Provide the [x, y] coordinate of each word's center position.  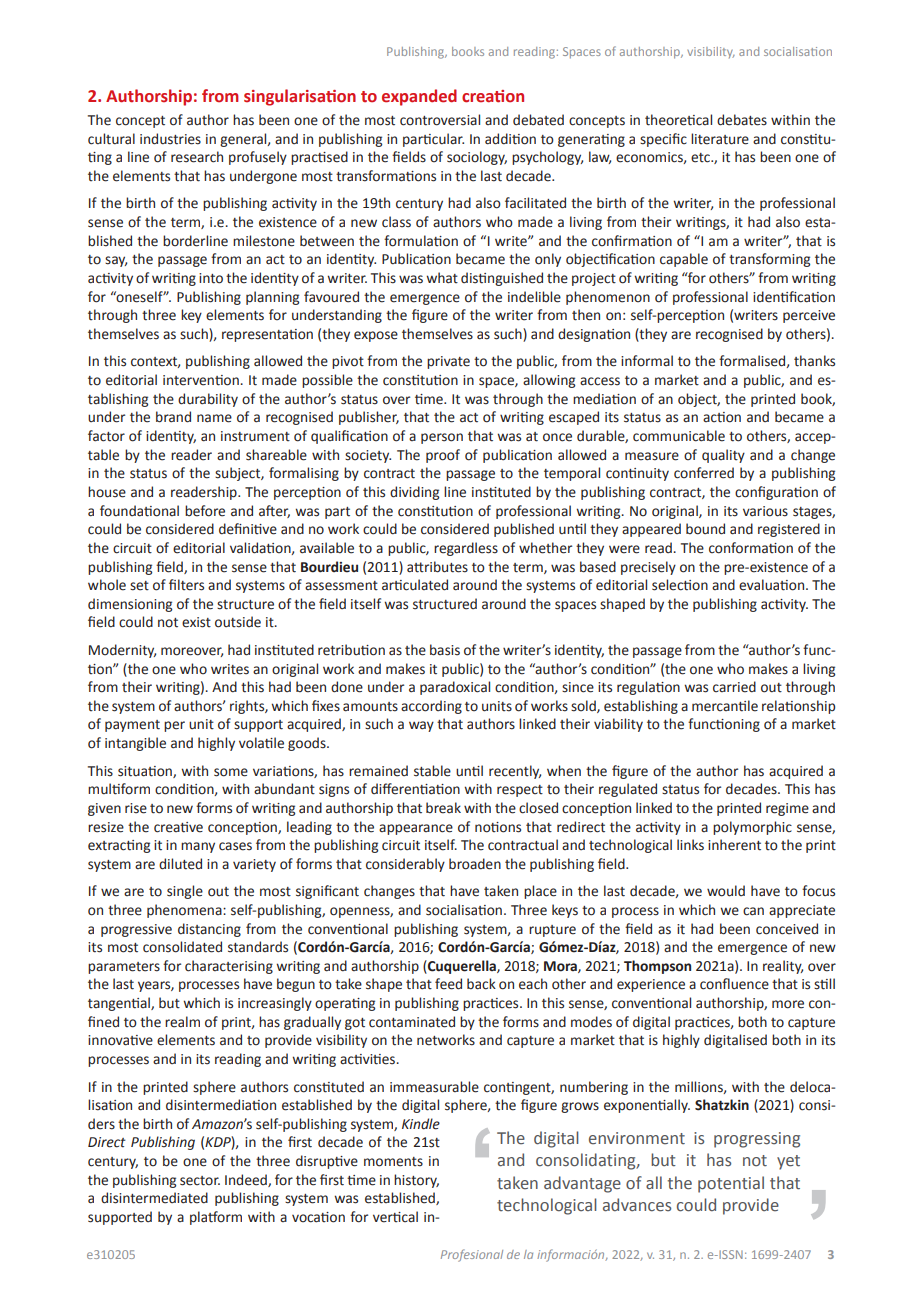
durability [208, 400]
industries [170, 139]
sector [200, 1181]
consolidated [182, 947]
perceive [809, 316]
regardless [466, 549]
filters [186, 585]
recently [515, 772]
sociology [477, 158]
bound [705, 529]
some [231, 772]
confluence [734, 984]
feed [448, 984]
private [448, 362]
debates [742, 120]
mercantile [725, 706]
